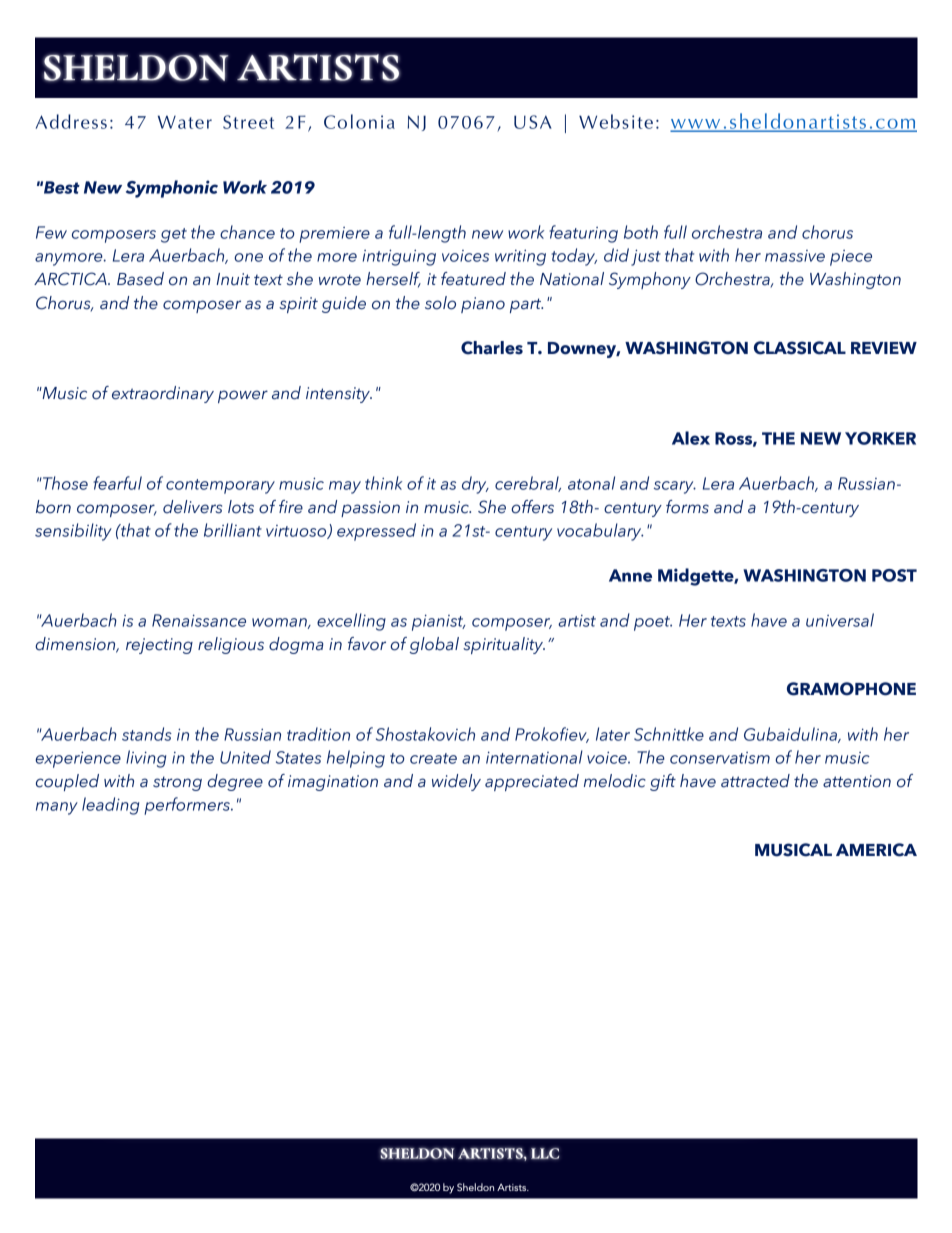  I want to click on Based, so click(140, 279).
